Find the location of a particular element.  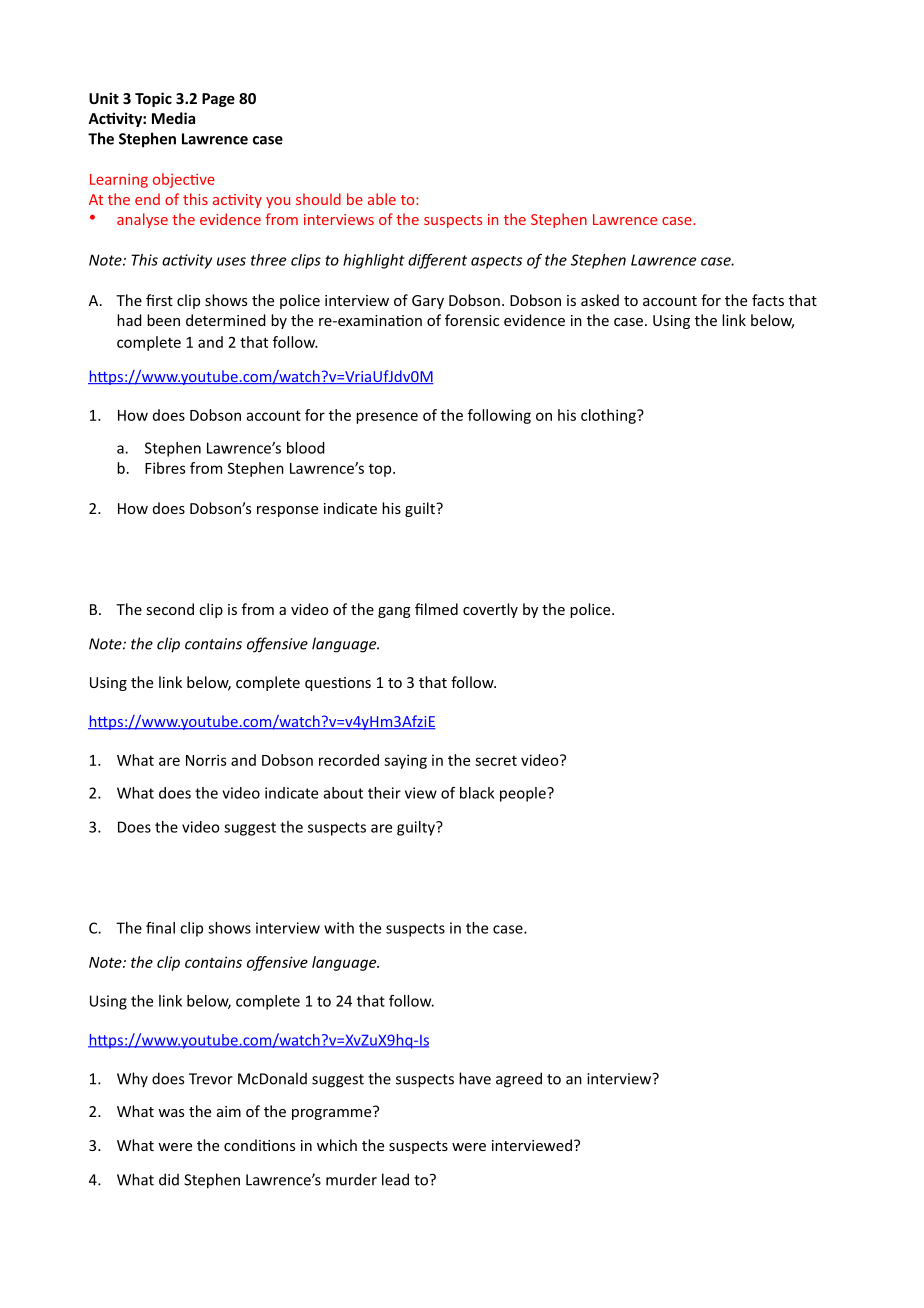

lead is located at coordinates (395, 1179).
